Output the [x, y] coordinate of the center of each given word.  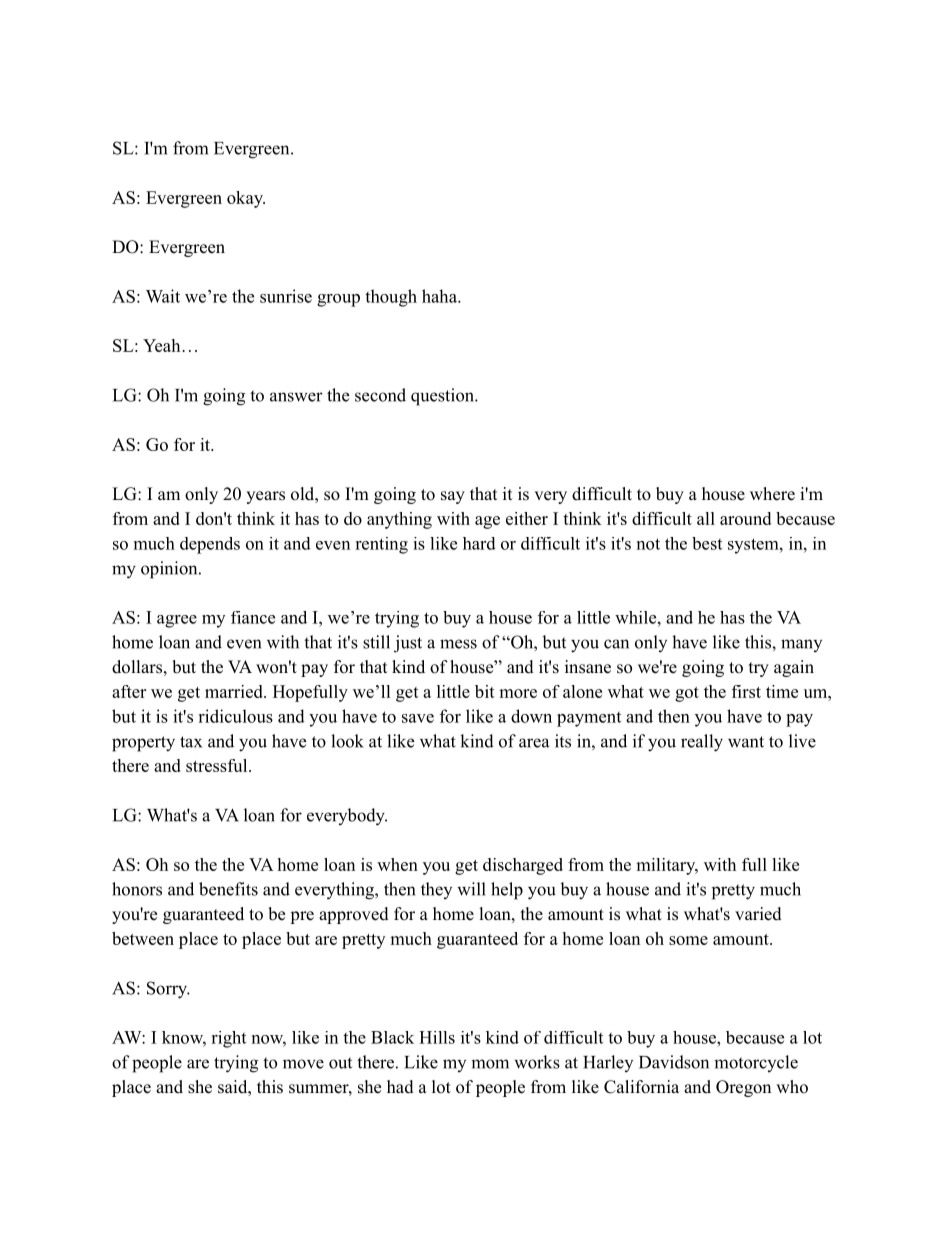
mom [490, 1064]
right [228, 1039]
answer [296, 397]
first [746, 691]
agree [177, 621]
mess [458, 644]
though [391, 298]
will [471, 889]
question [443, 397]
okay [246, 199]
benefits [228, 889]
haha [440, 296]
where [772, 494]
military [666, 866]
